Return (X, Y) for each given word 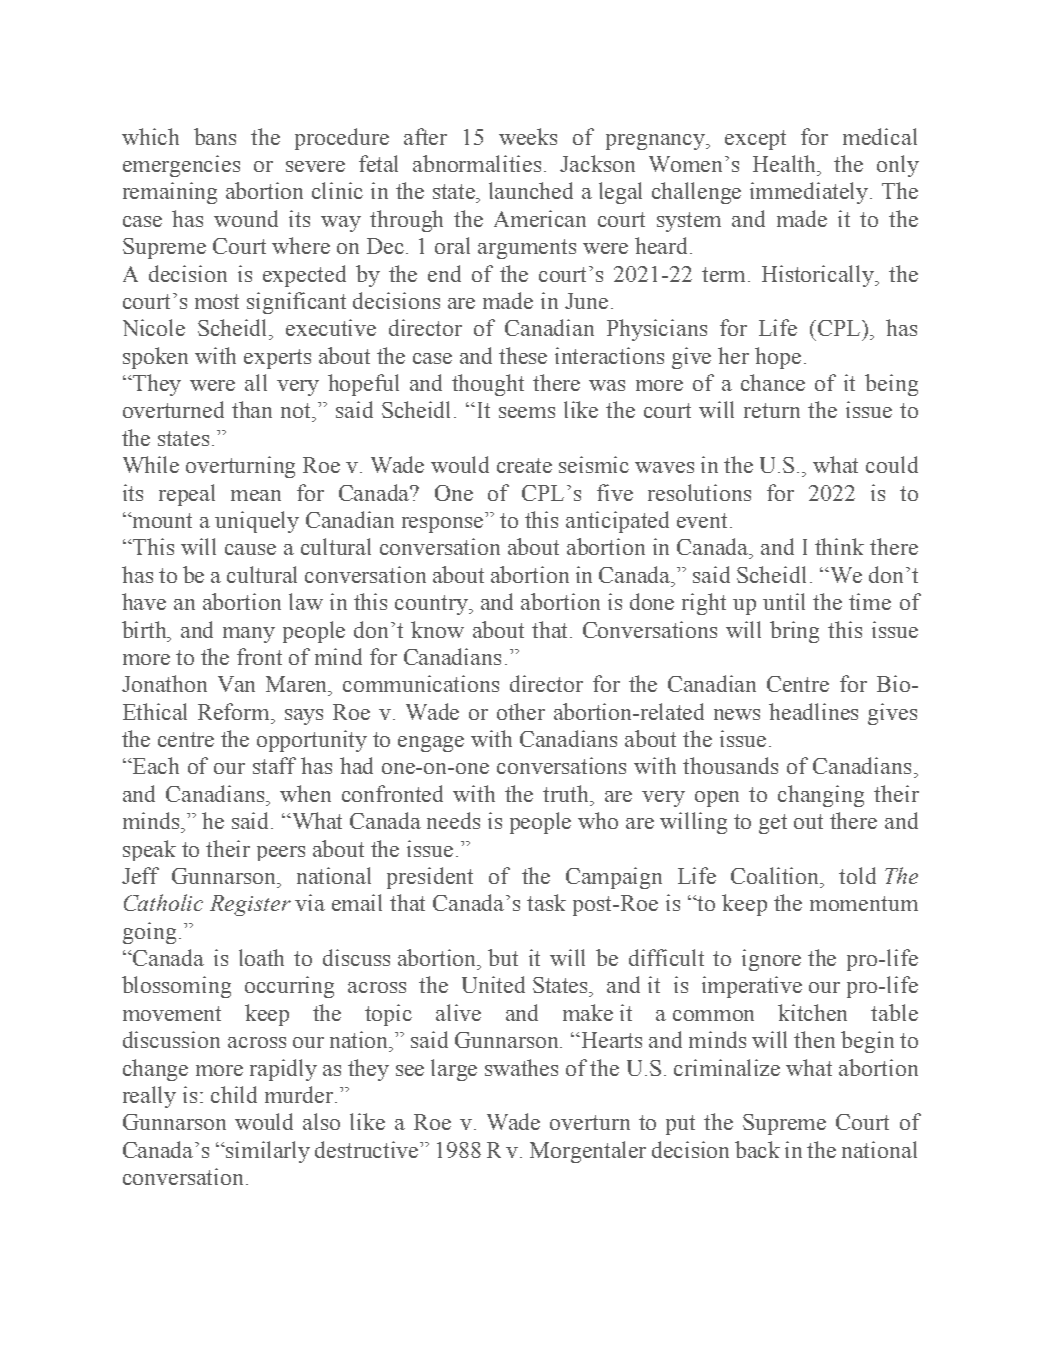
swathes (521, 1067)
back (757, 1149)
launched (531, 190)
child (234, 1094)
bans (215, 136)
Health (786, 163)
